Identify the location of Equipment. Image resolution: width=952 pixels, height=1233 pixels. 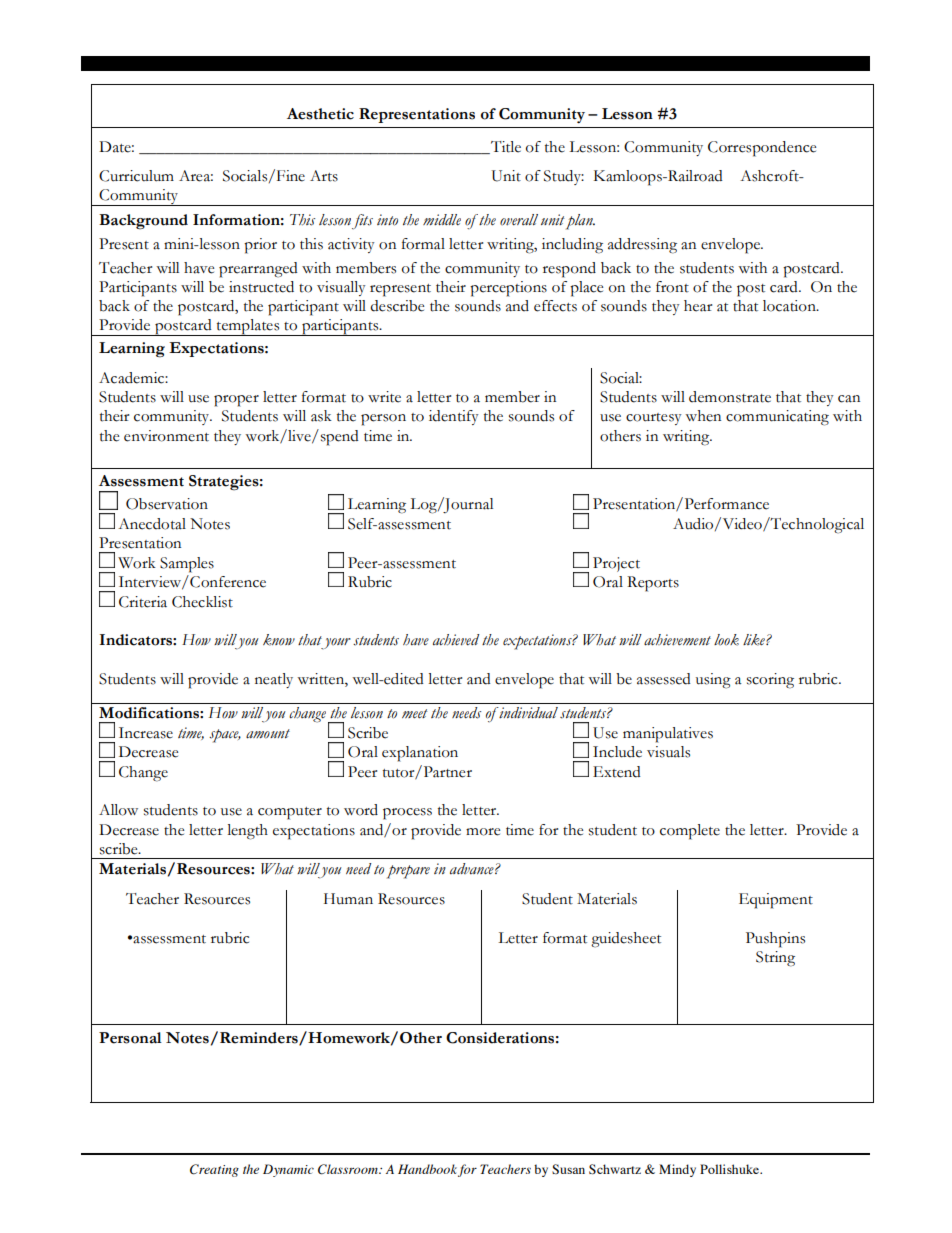
(776, 901).
